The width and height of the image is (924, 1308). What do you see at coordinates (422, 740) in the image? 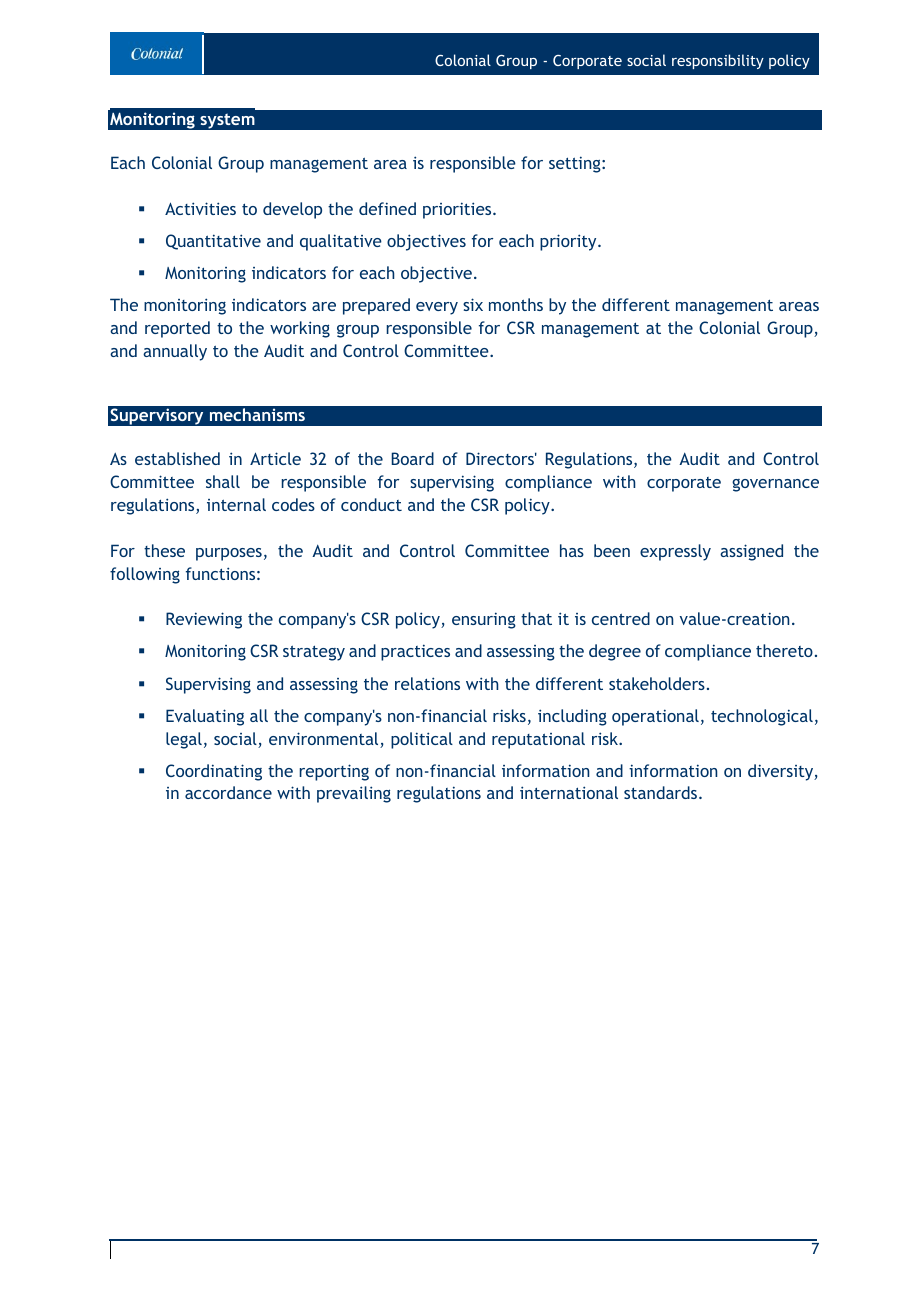
I see `political` at bounding box center [422, 740].
